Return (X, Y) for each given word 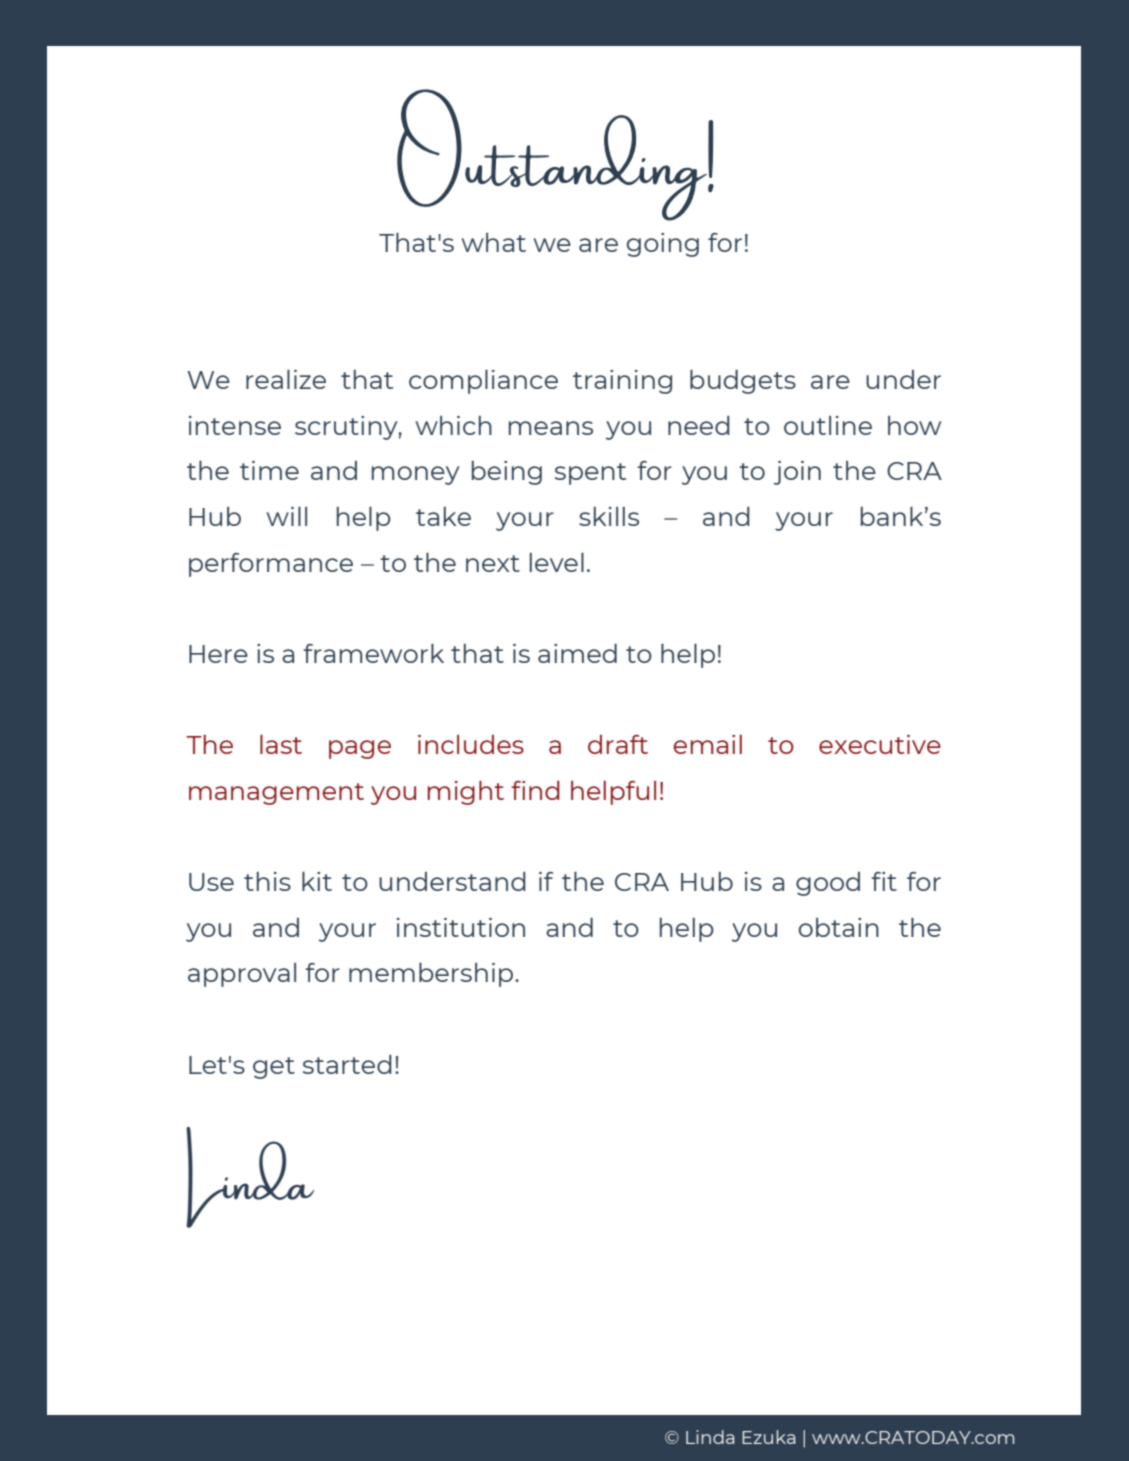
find (535, 790)
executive (880, 744)
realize (286, 379)
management (276, 794)
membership (432, 975)
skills (609, 516)
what (493, 242)
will (286, 516)
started (347, 1064)
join (797, 473)
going (663, 245)
